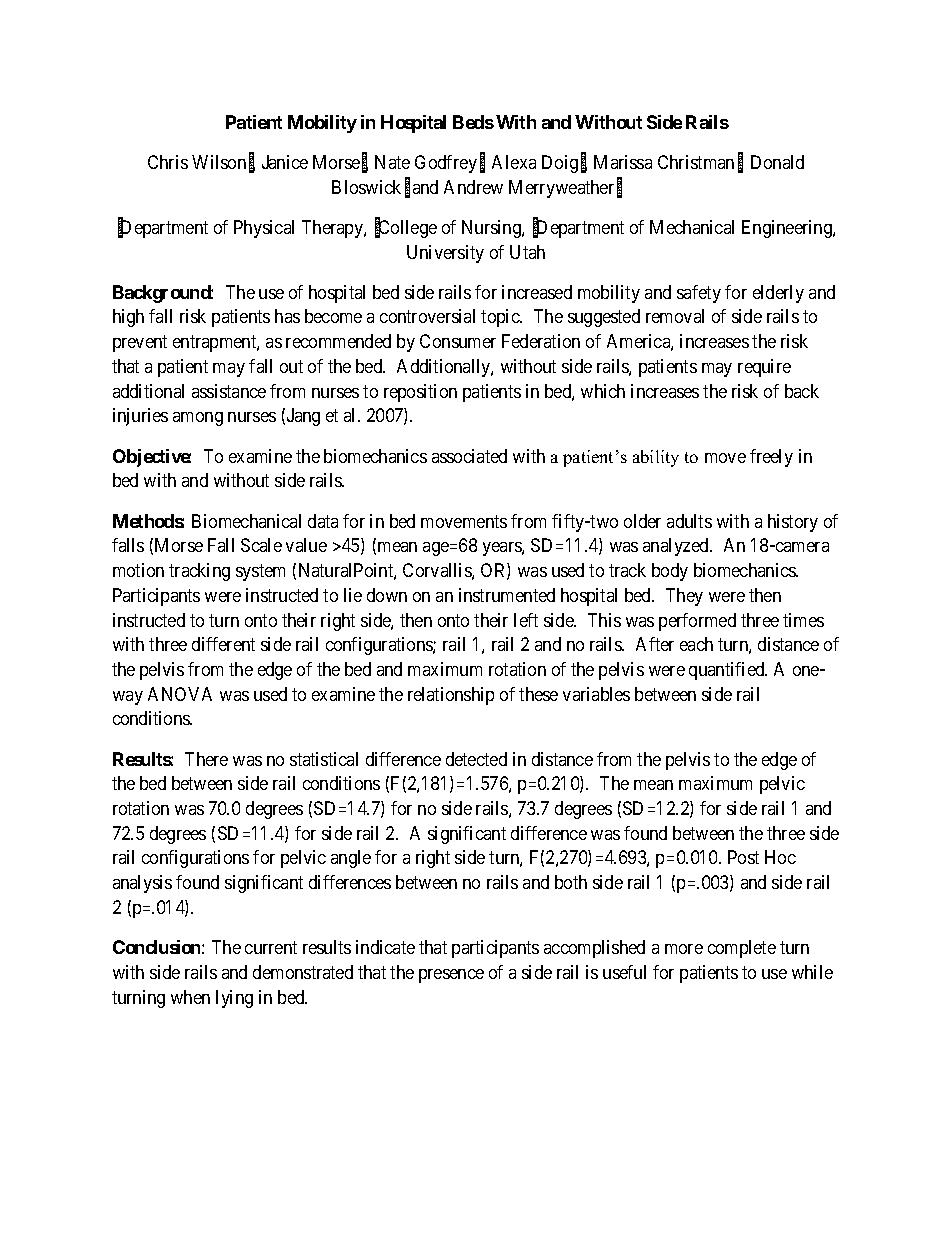 Image resolution: width=952 pixels, height=1233 pixels. I want to click on Scale, so click(261, 545).
